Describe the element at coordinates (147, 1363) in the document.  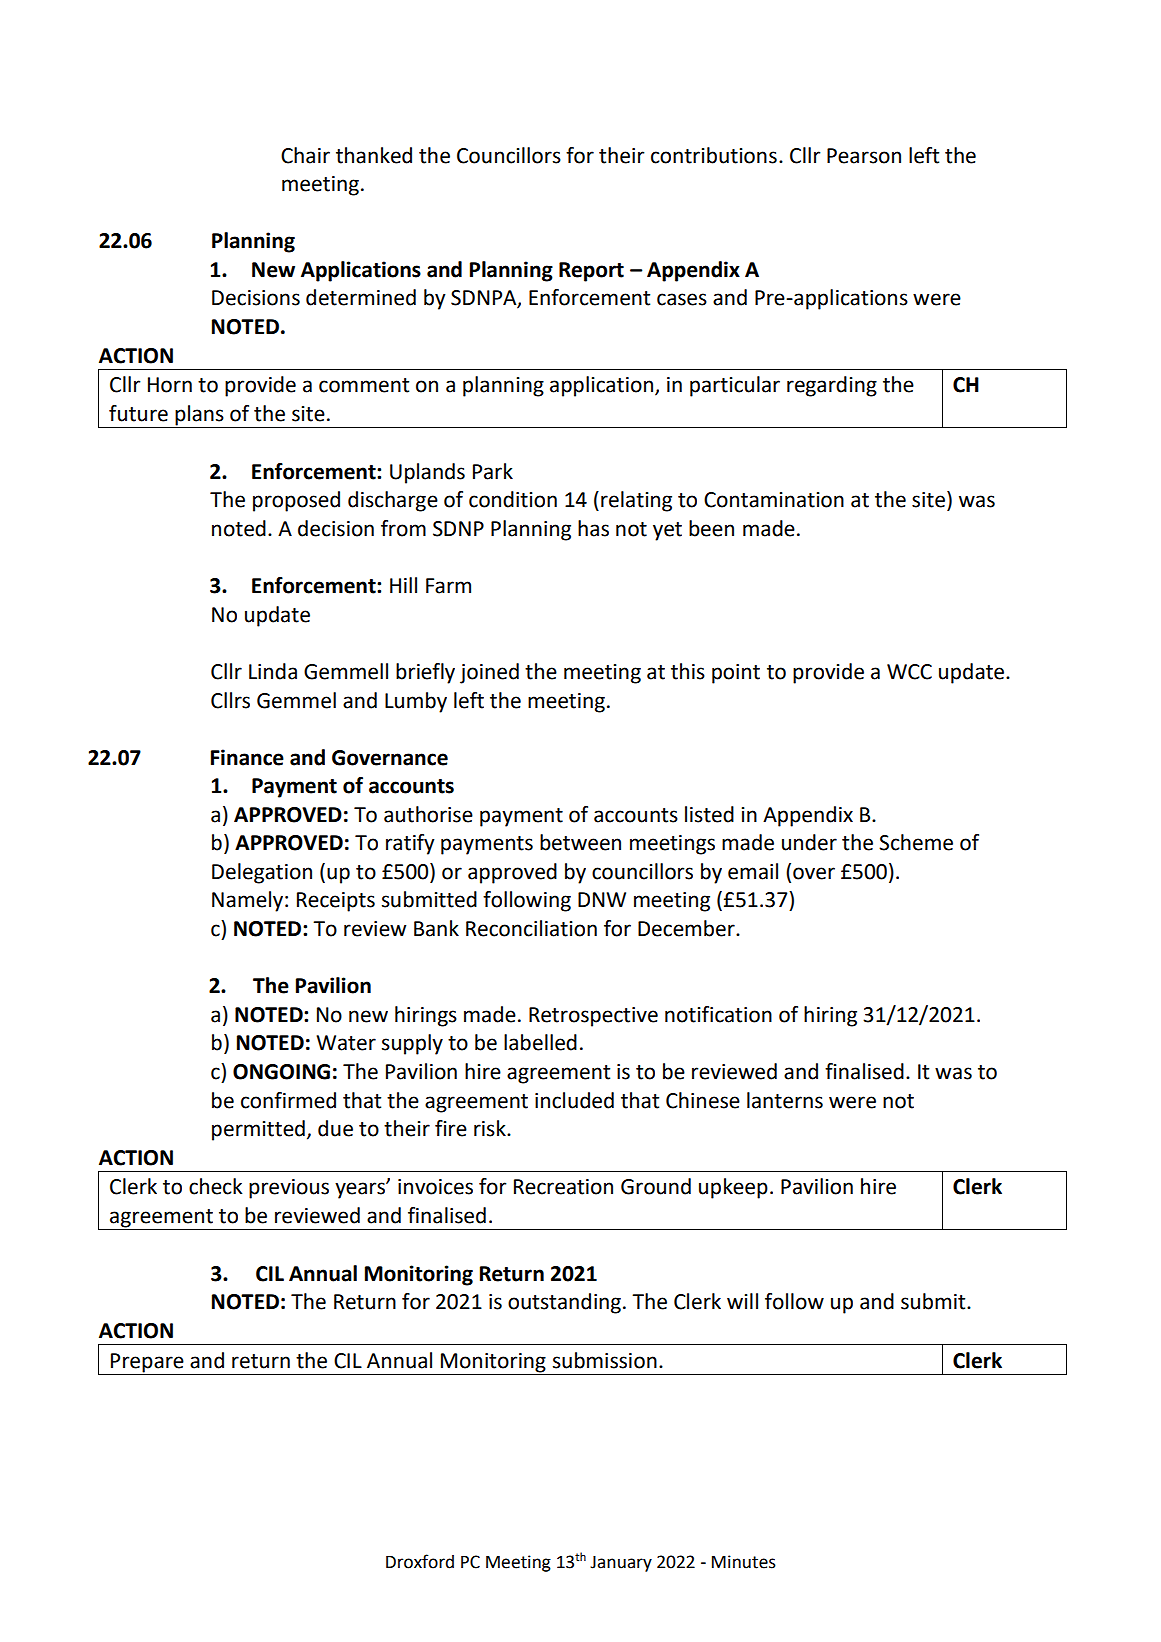
I see `Prepare` at that location.
